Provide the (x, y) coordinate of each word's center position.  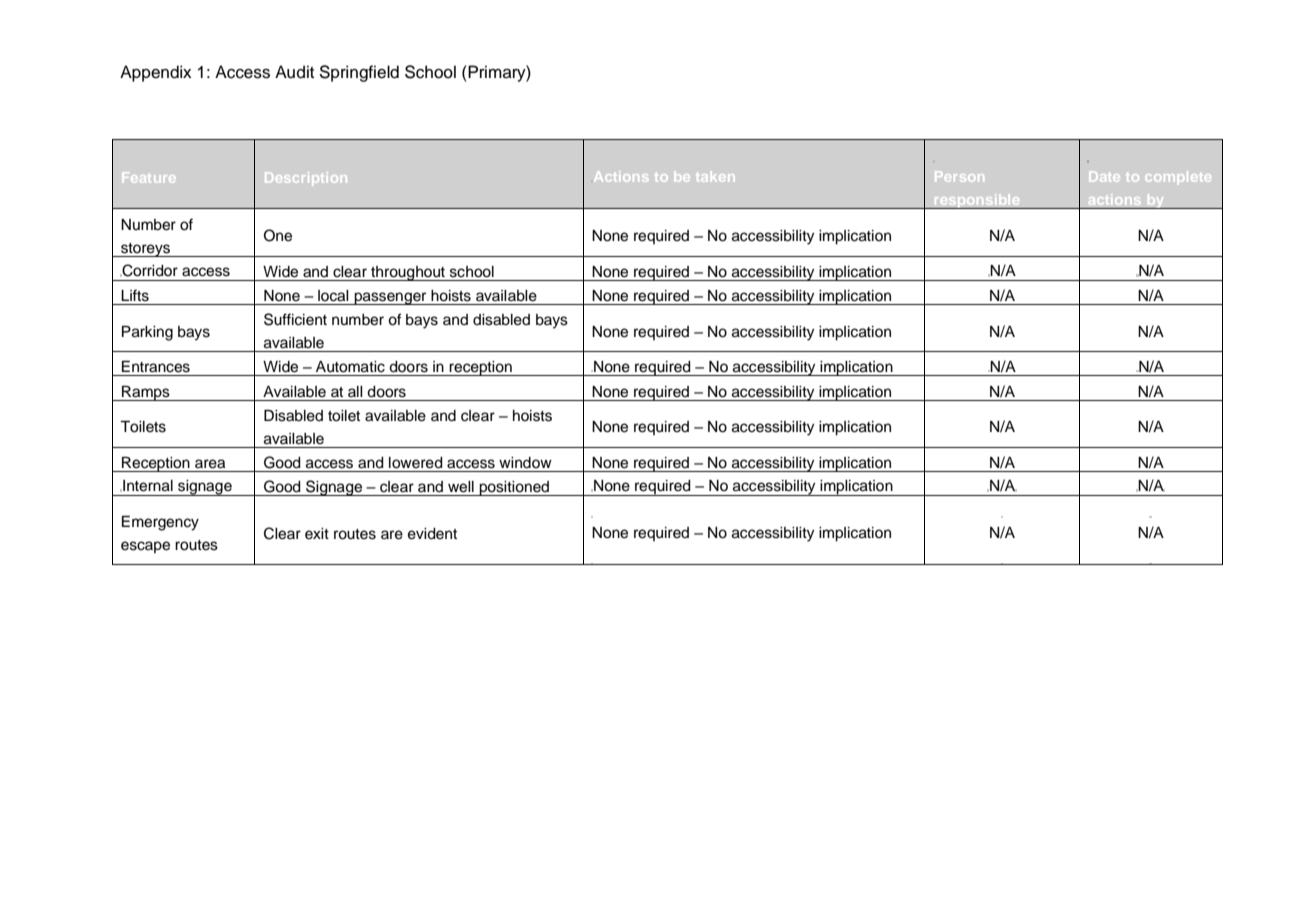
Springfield (359, 73)
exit (317, 534)
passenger (391, 298)
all (355, 391)
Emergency (160, 523)
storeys (146, 250)
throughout (408, 273)
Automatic (350, 367)
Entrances (156, 367)
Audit (294, 72)
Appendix (155, 73)
